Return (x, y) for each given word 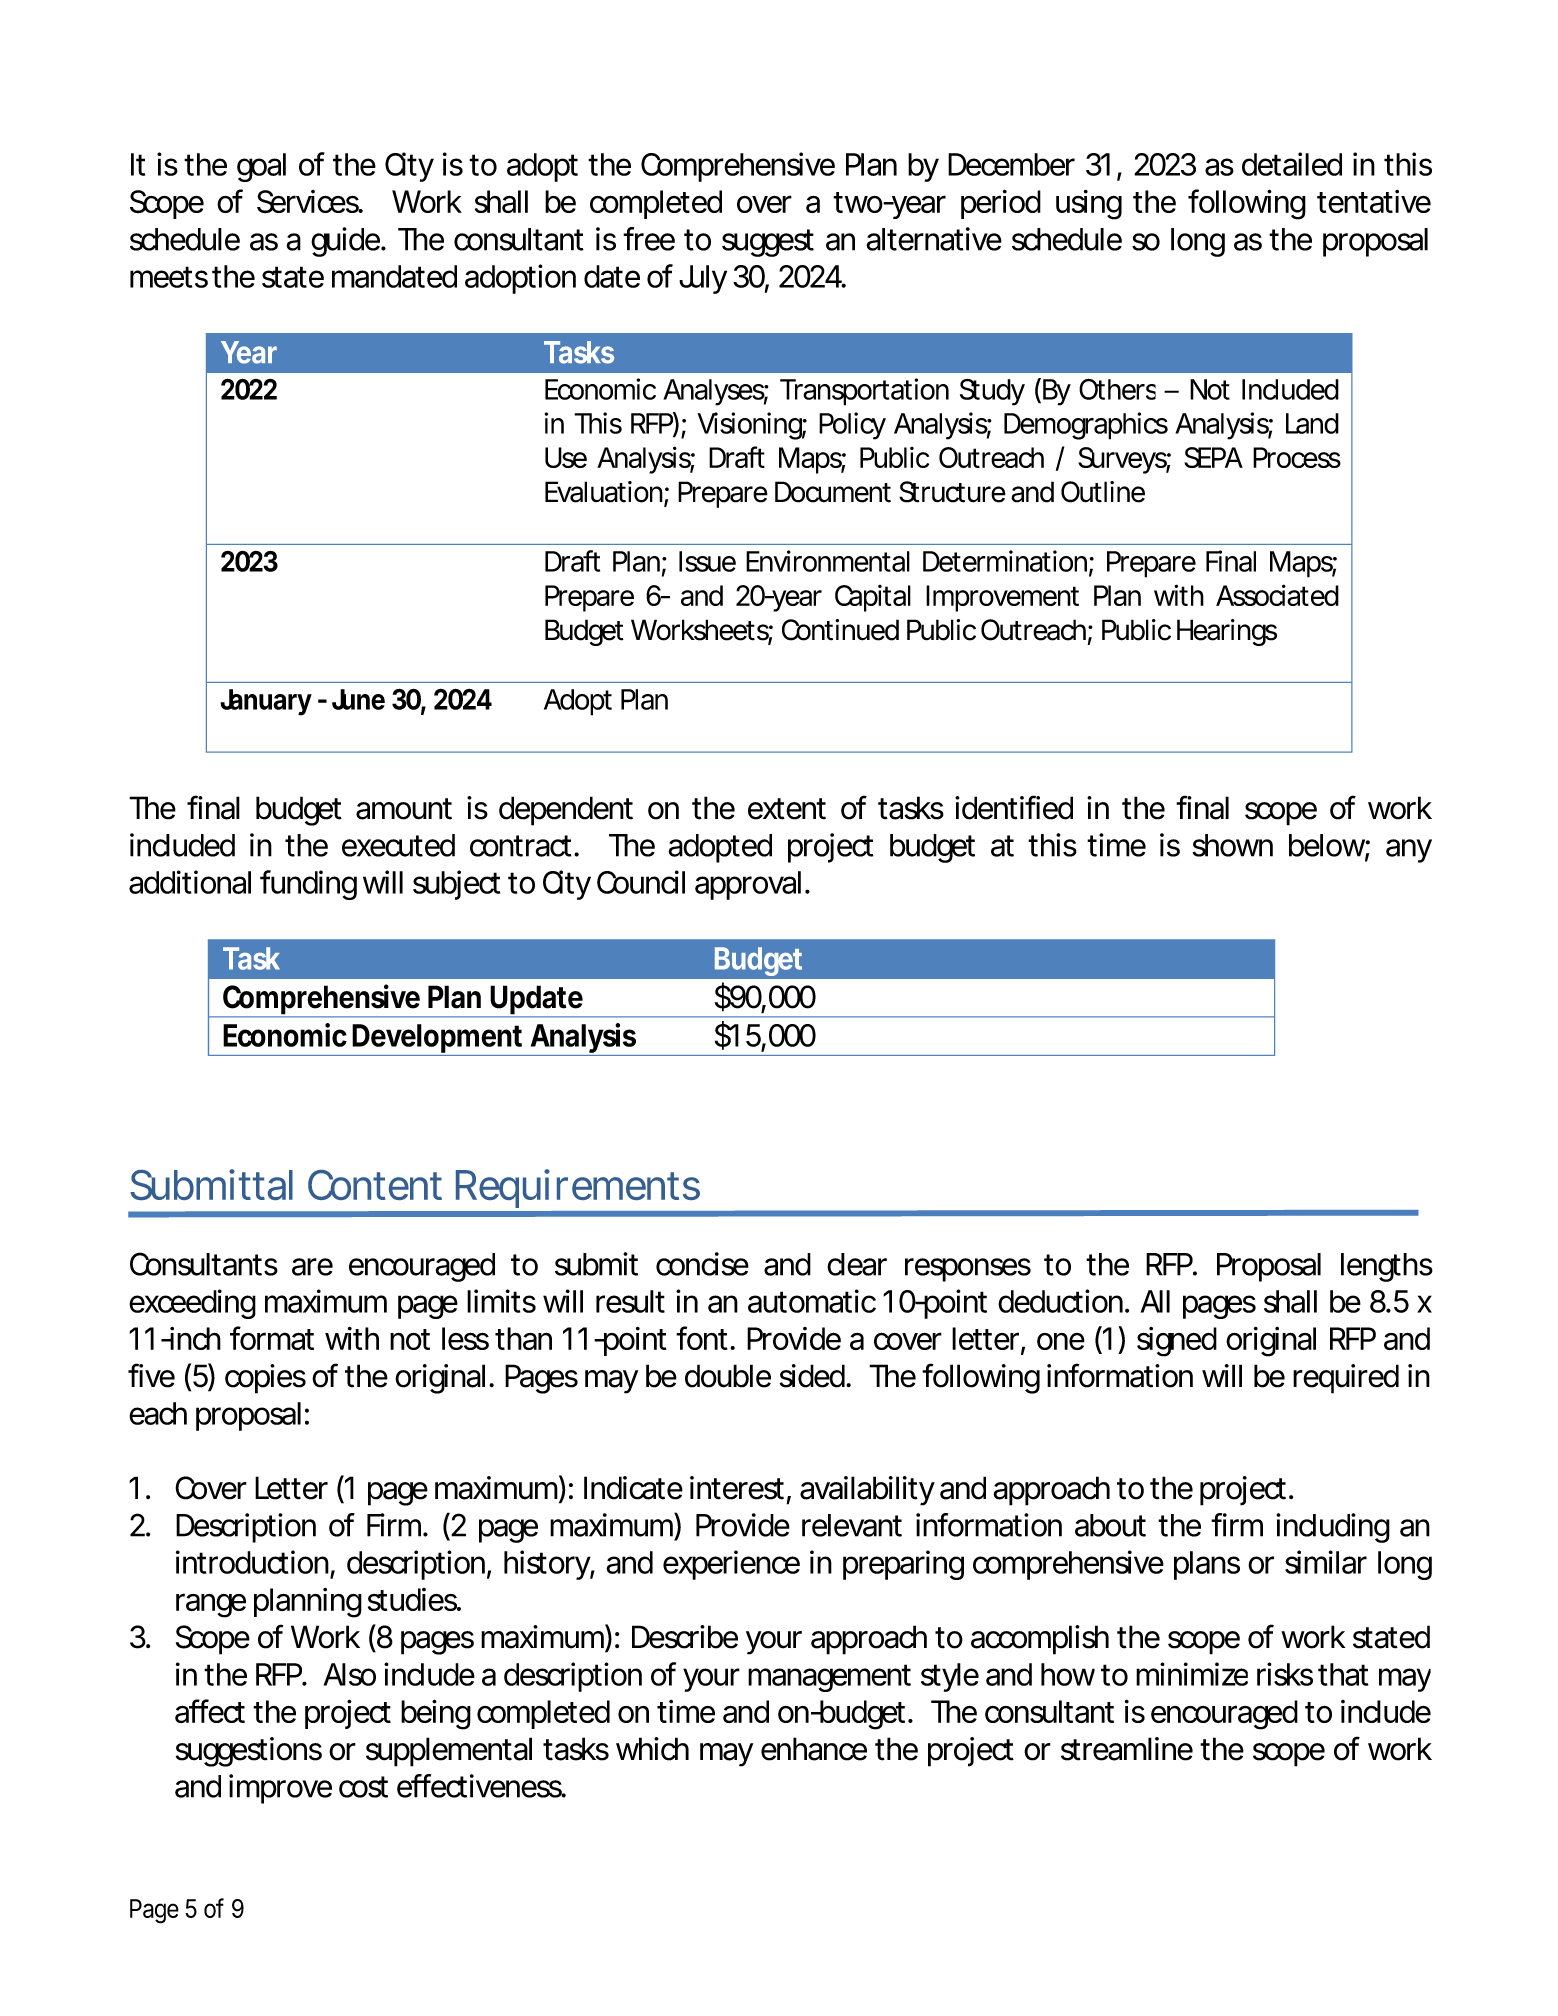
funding (308, 885)
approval (748, 885)
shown (1233, 845)
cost (363, 1787)
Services (309, 202)
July (703, 279)
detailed (1292, 164)
